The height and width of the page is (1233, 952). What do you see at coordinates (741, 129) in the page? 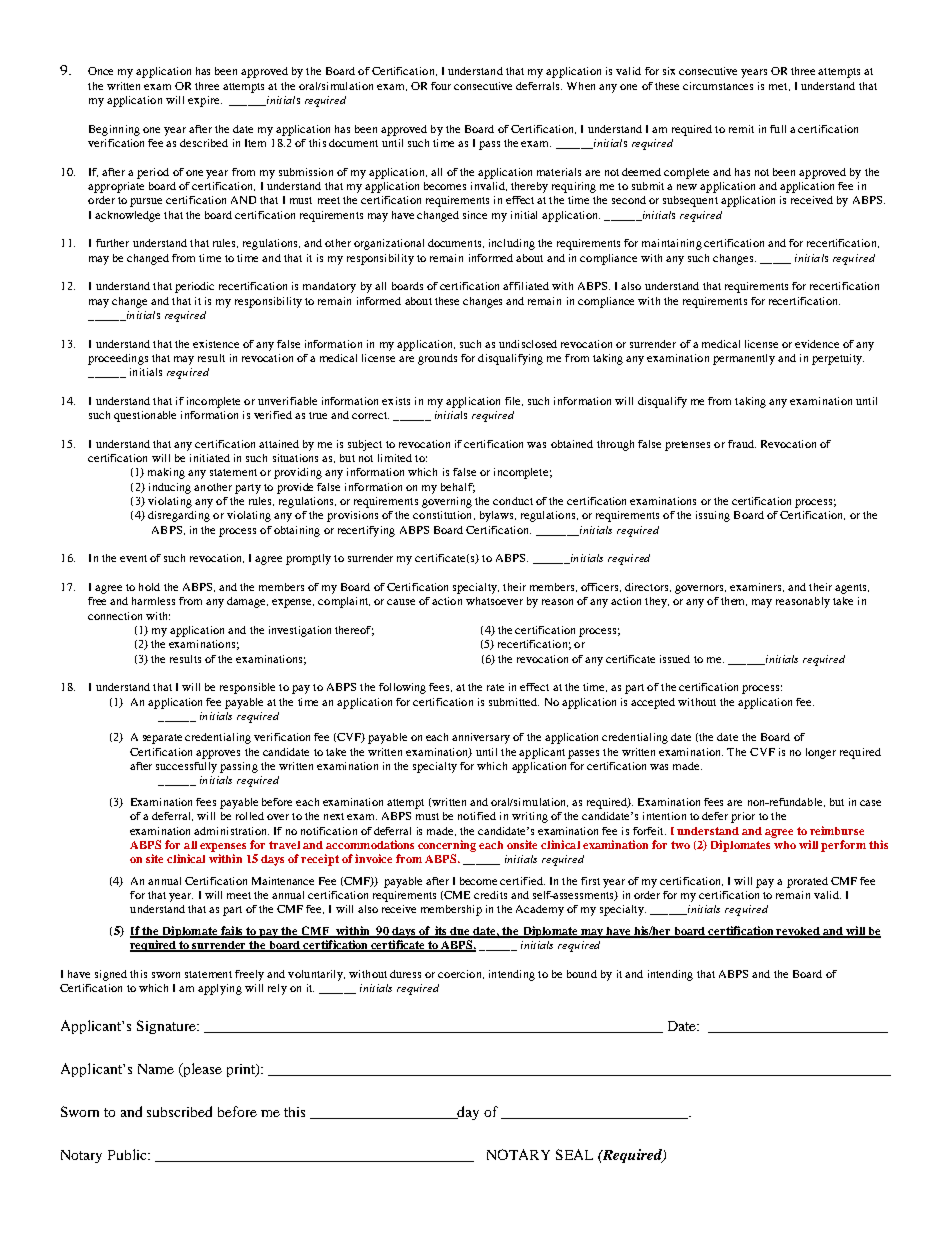
I see `remit` at bounding box center [741, 129].
